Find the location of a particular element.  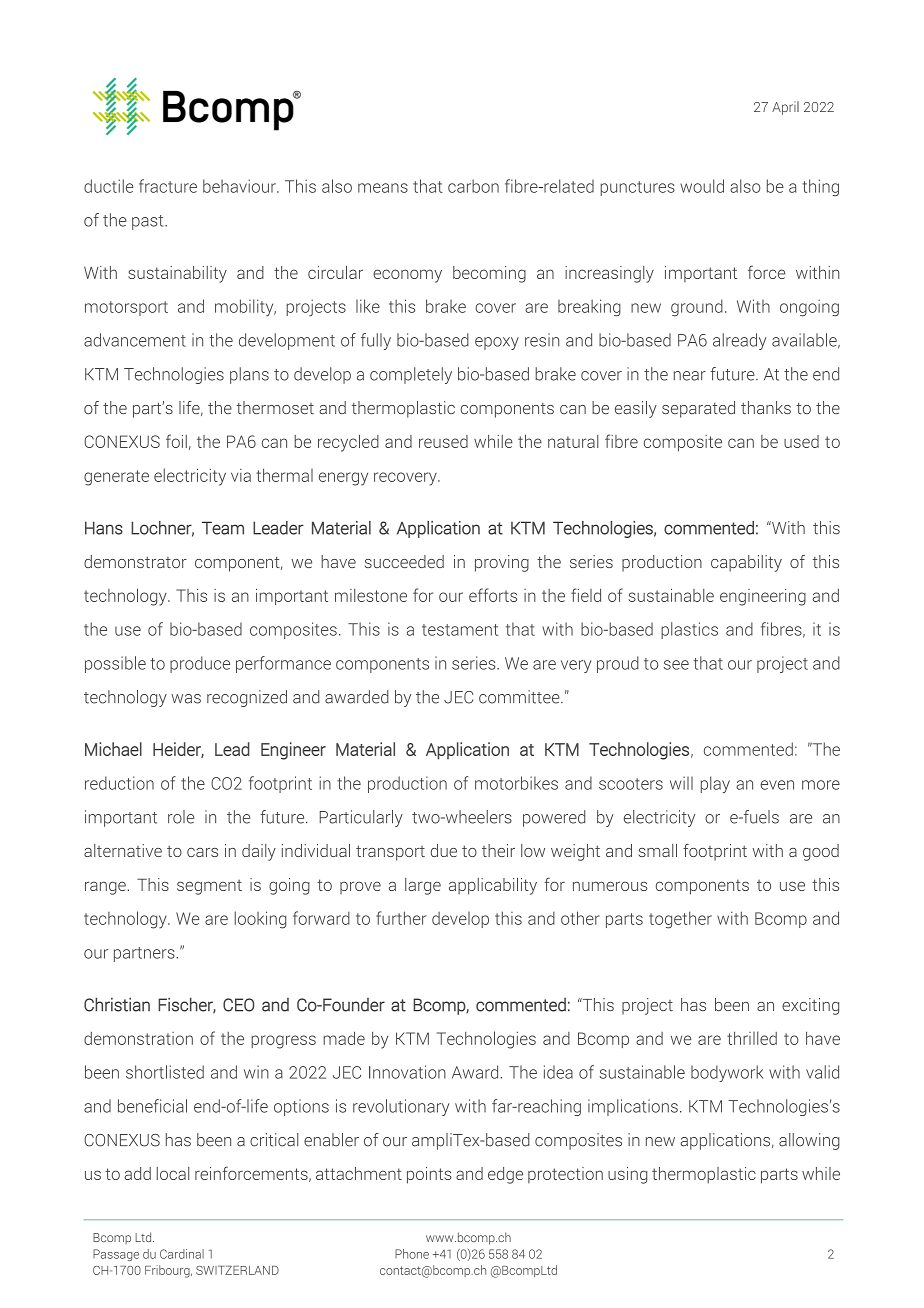

was is located at coordinates (186, 699).
